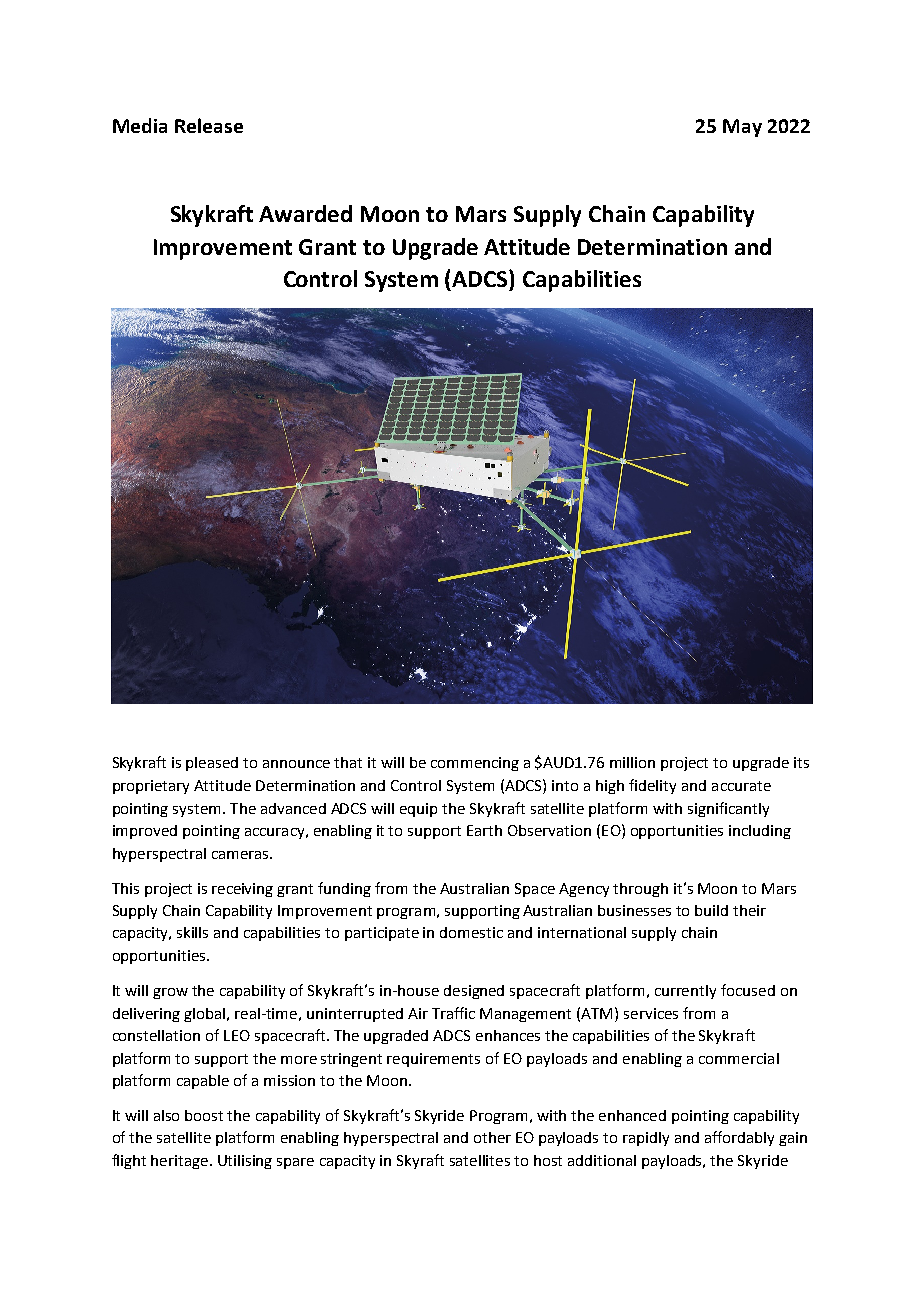 This image has width=924, height=1308. What do you see at coordinates (305, 213) in the image?
I see `Awarded` at bounding box center [305, 213].
